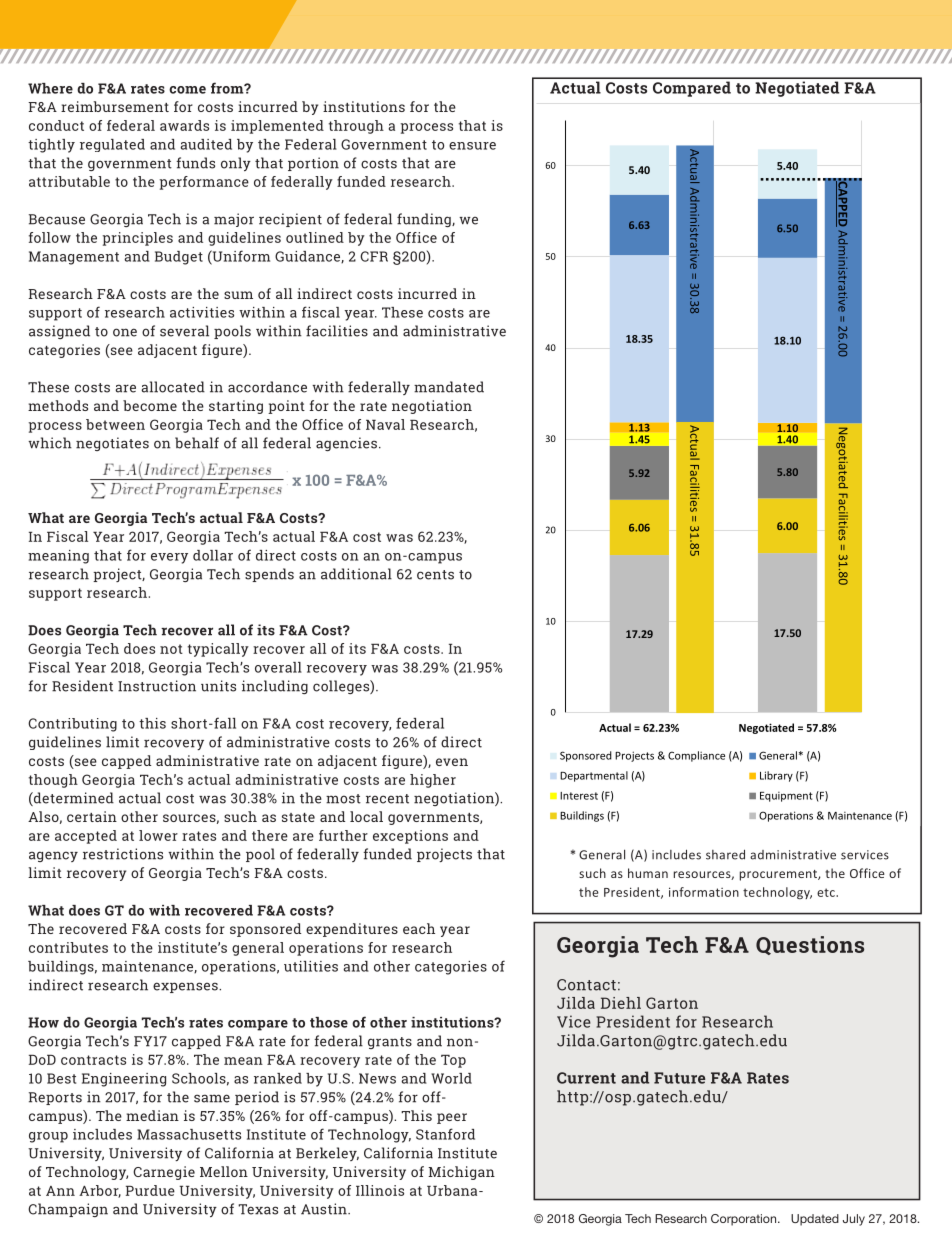 This screenshot has width=952, height=1233. Describe the element at coordinates (150, 1190) in the screenshot. I see `Purdue` at that location.
